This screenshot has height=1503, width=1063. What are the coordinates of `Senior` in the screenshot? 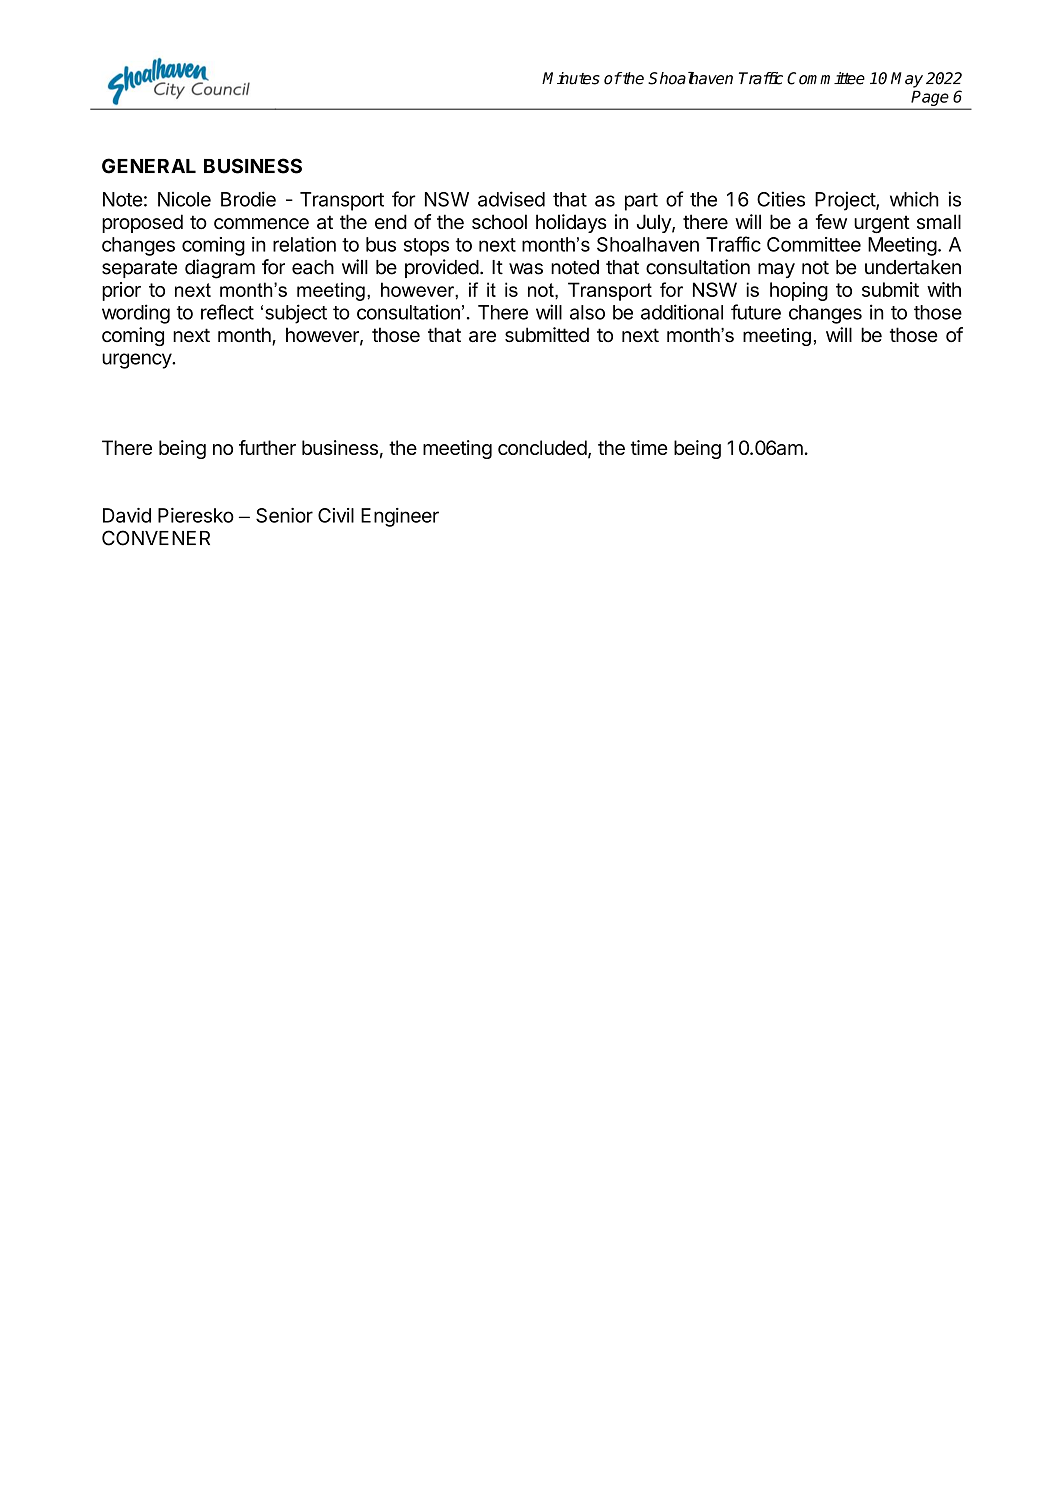 It's located at (284, 515).
